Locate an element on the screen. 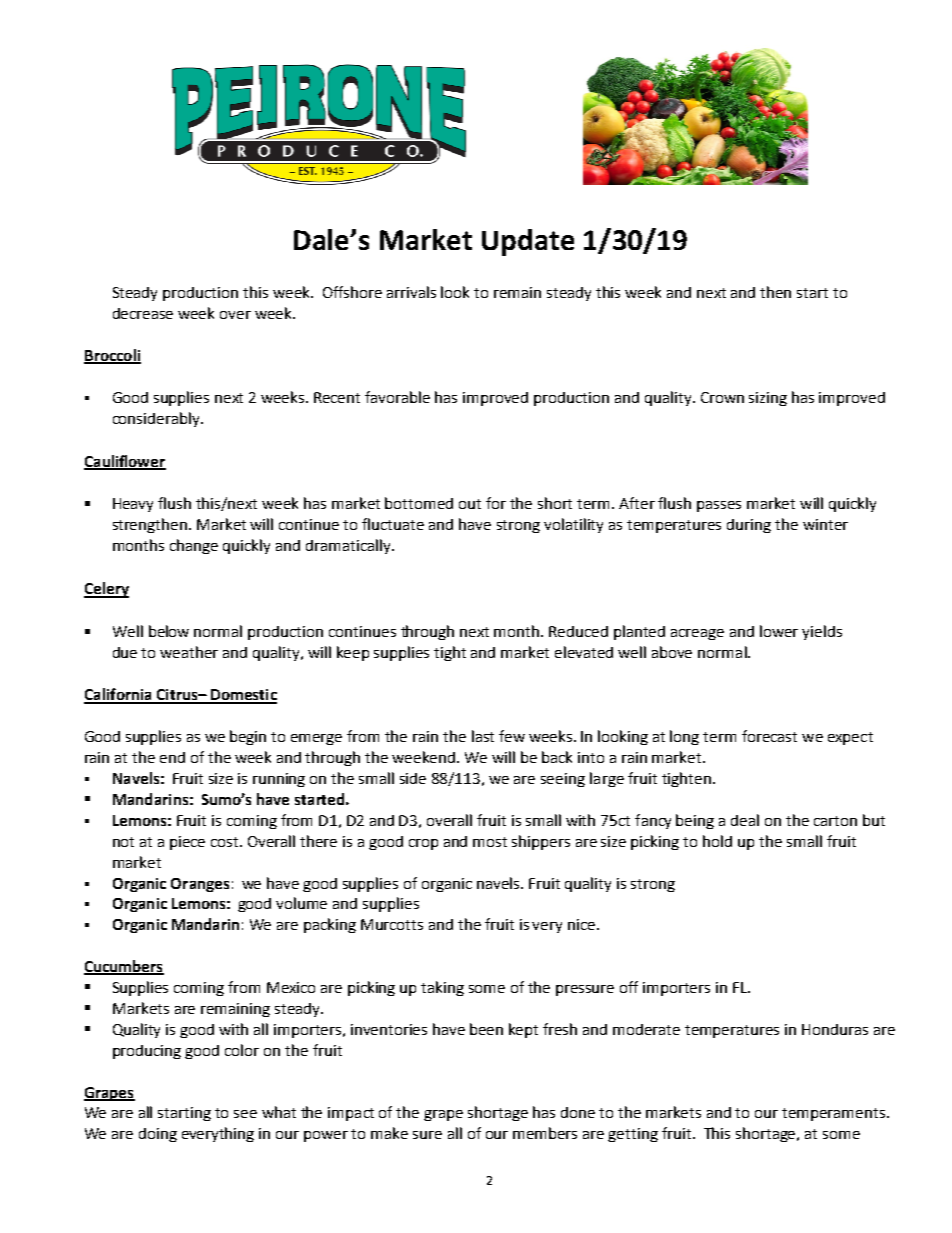 This screenshot has height=1233, width=952. members is located at coordinates (545, 1133).
